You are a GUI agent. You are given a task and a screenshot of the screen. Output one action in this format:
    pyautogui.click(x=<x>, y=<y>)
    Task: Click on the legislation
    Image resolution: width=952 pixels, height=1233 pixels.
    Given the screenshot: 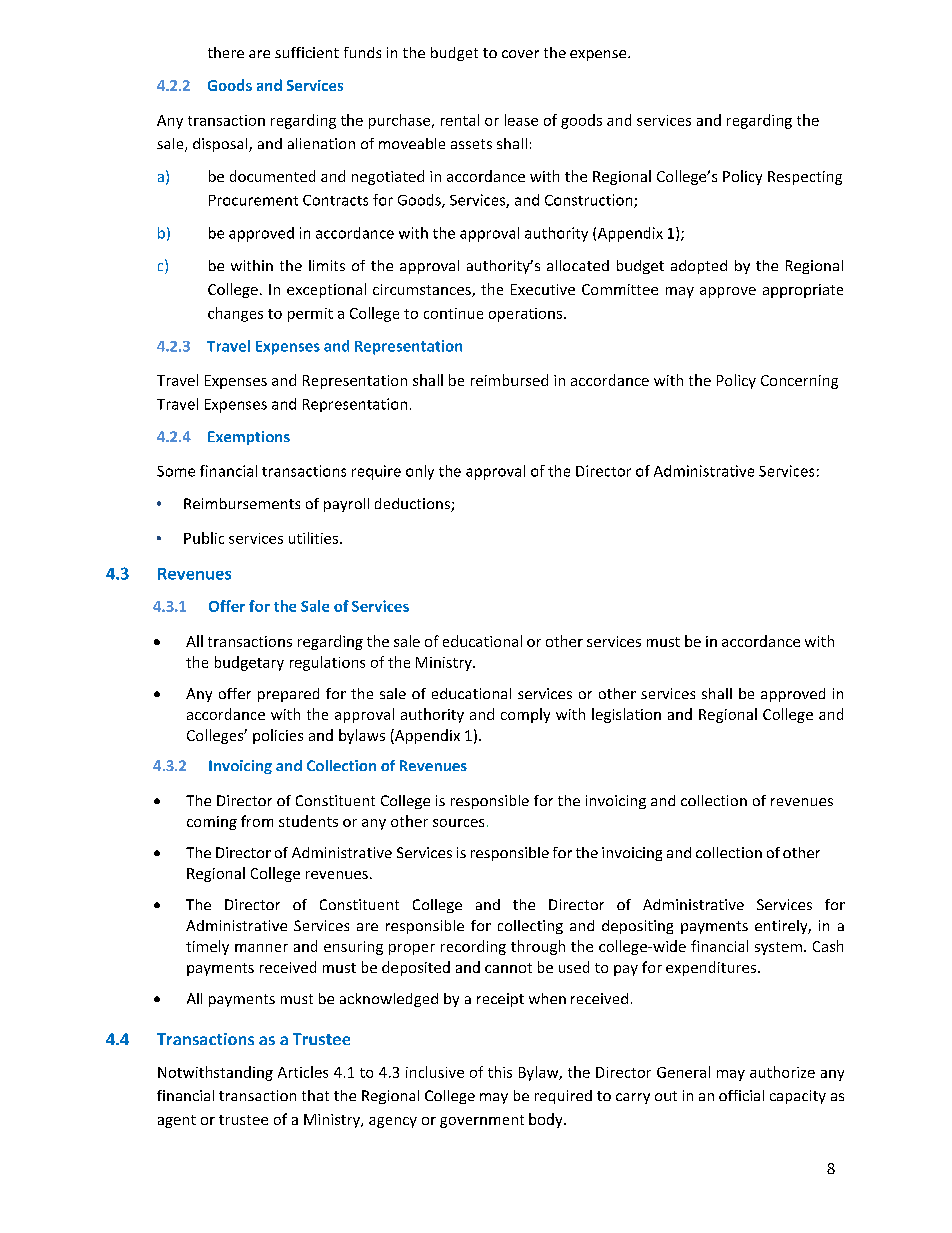 What is the action you would take?
    pyautogui.click(x=626, y=715)
